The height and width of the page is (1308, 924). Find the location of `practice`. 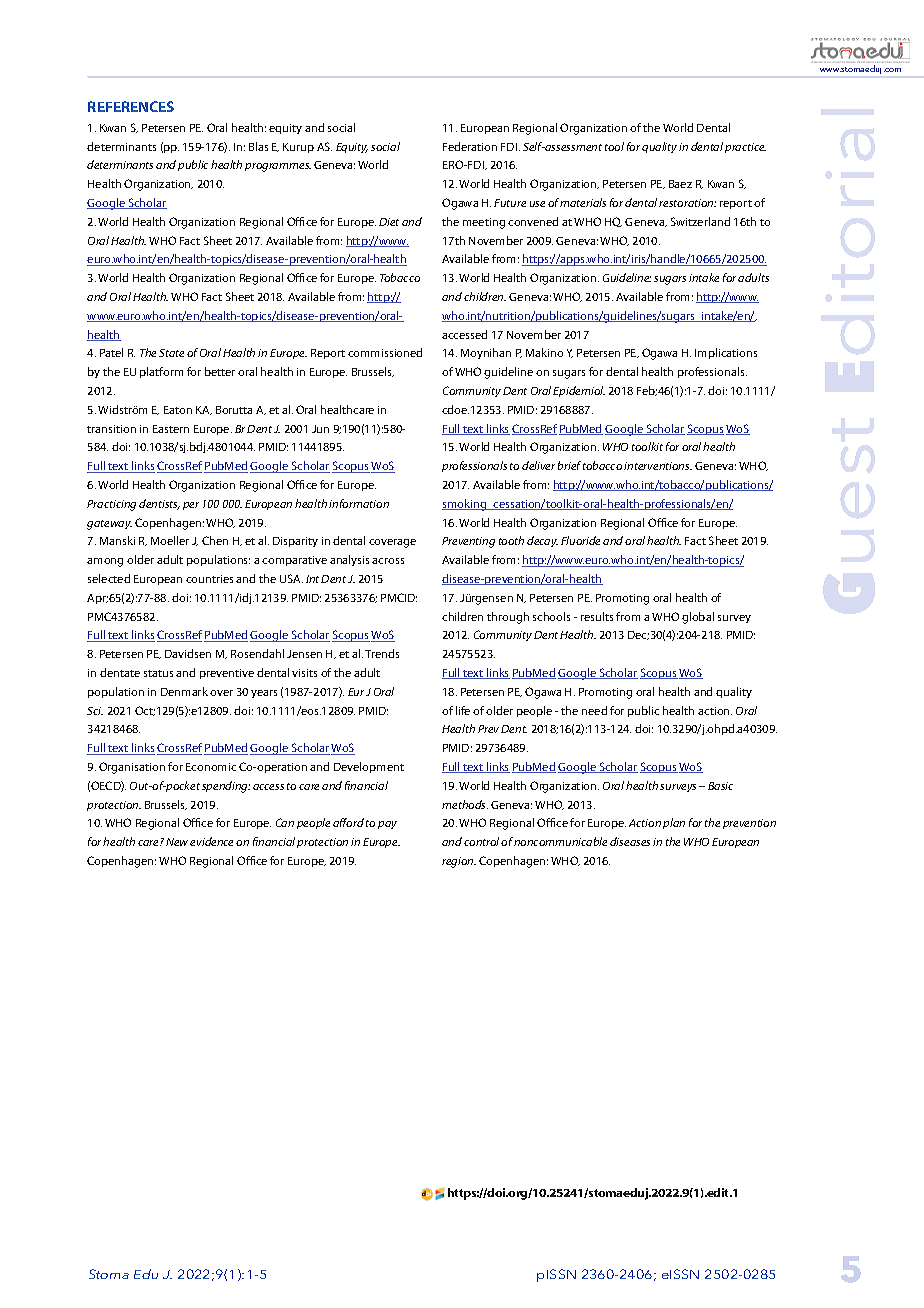

practice is located at coordinates (745, 148).
